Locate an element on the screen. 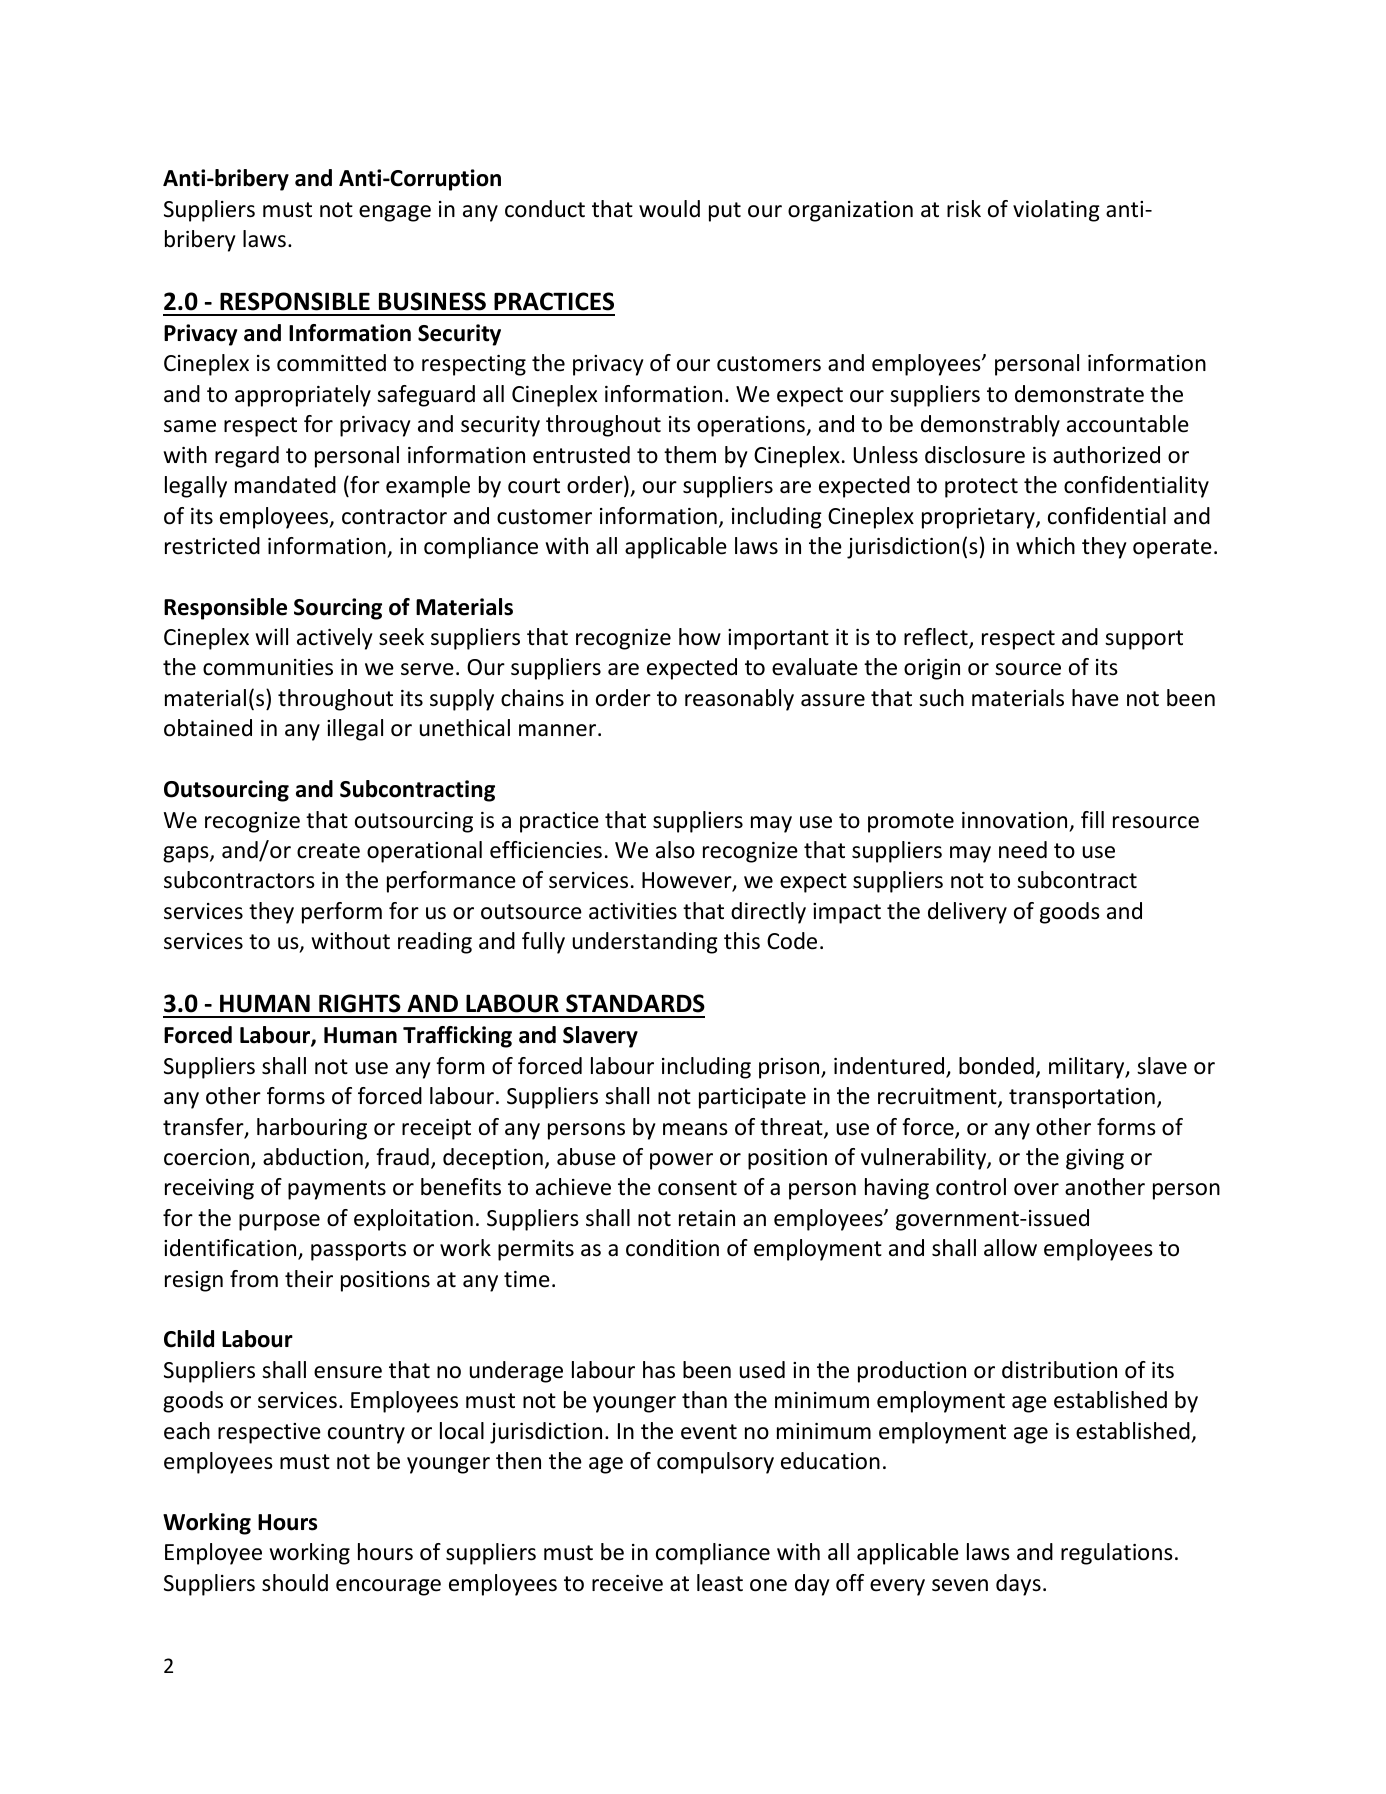 The width and height of the screenshot is (1386, 1794). have is located at coordinates (1095, 698).
